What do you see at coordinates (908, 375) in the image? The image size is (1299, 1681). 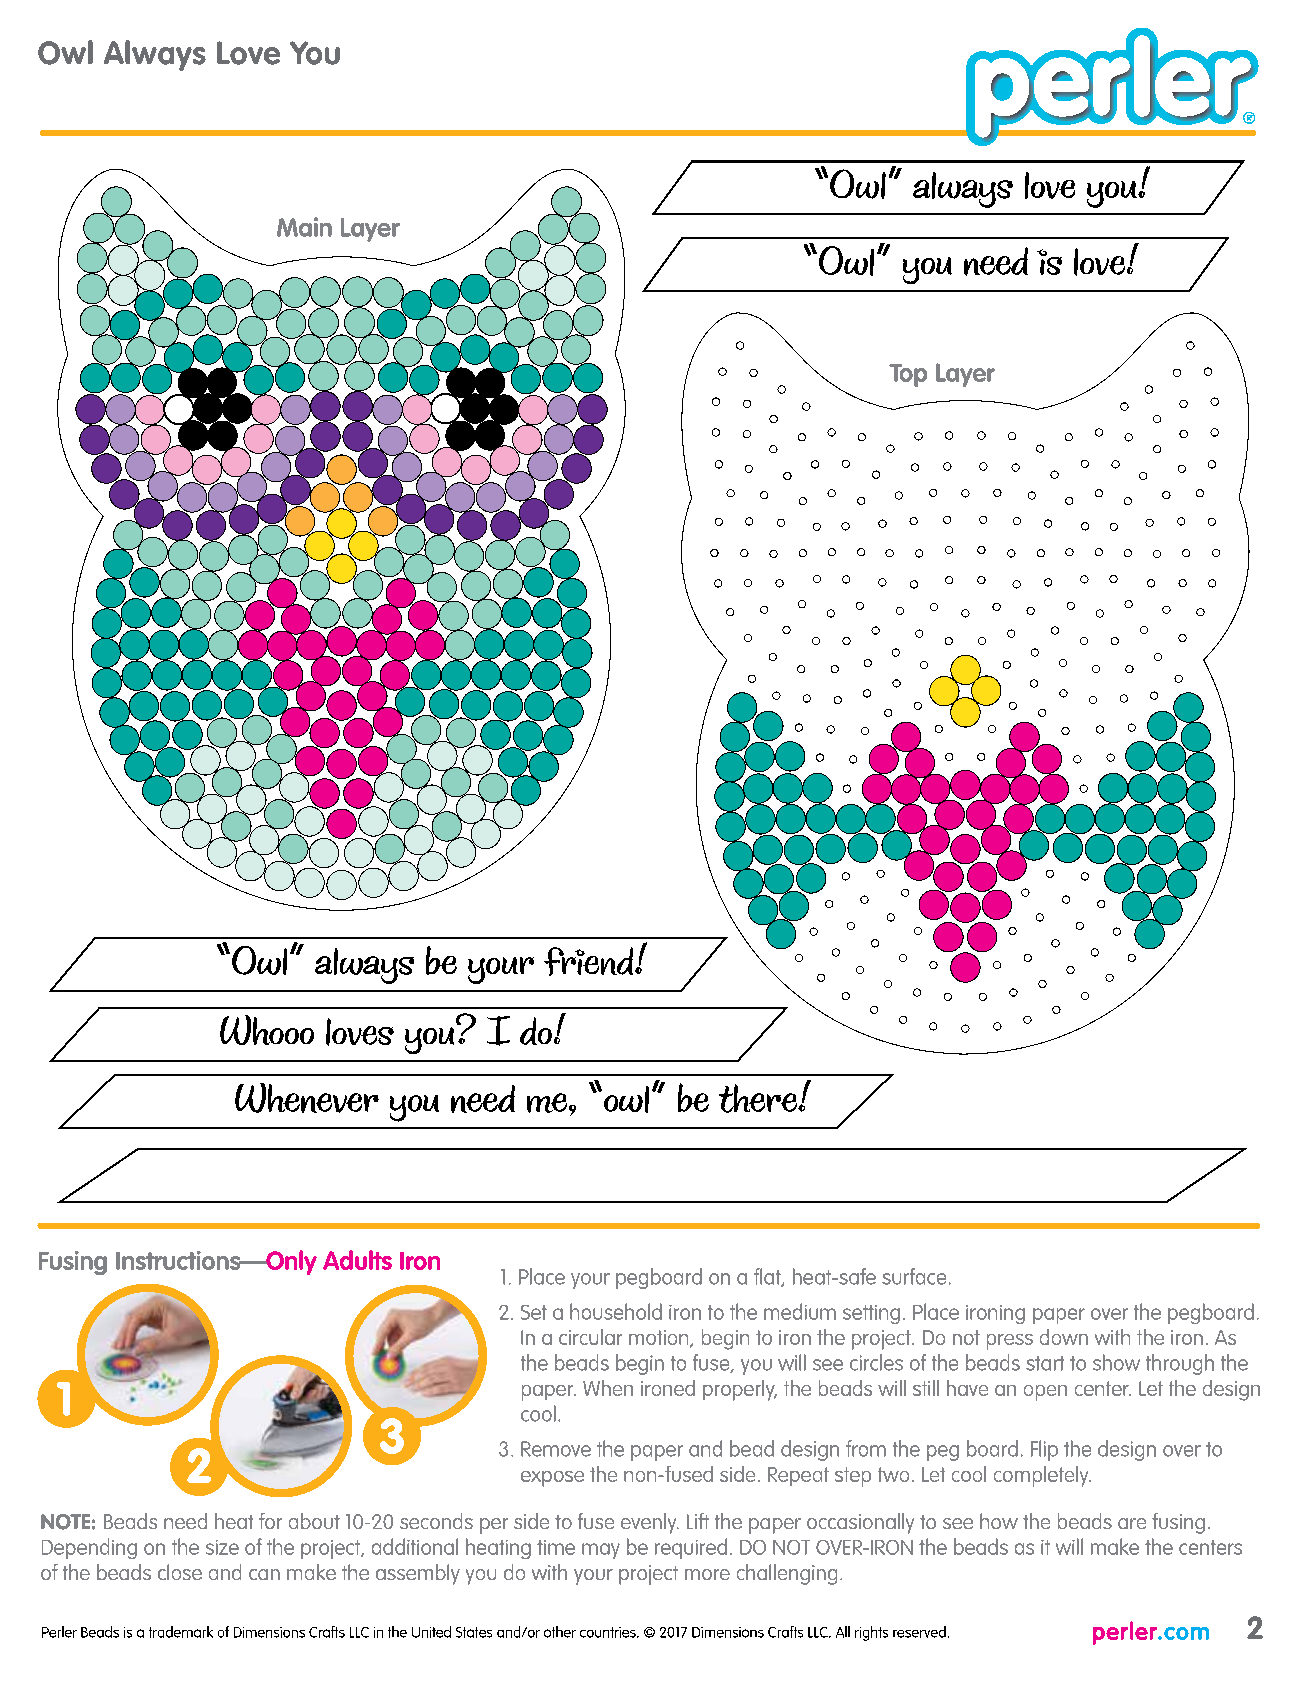 I see `Top` at bounding box center [908, 375].
